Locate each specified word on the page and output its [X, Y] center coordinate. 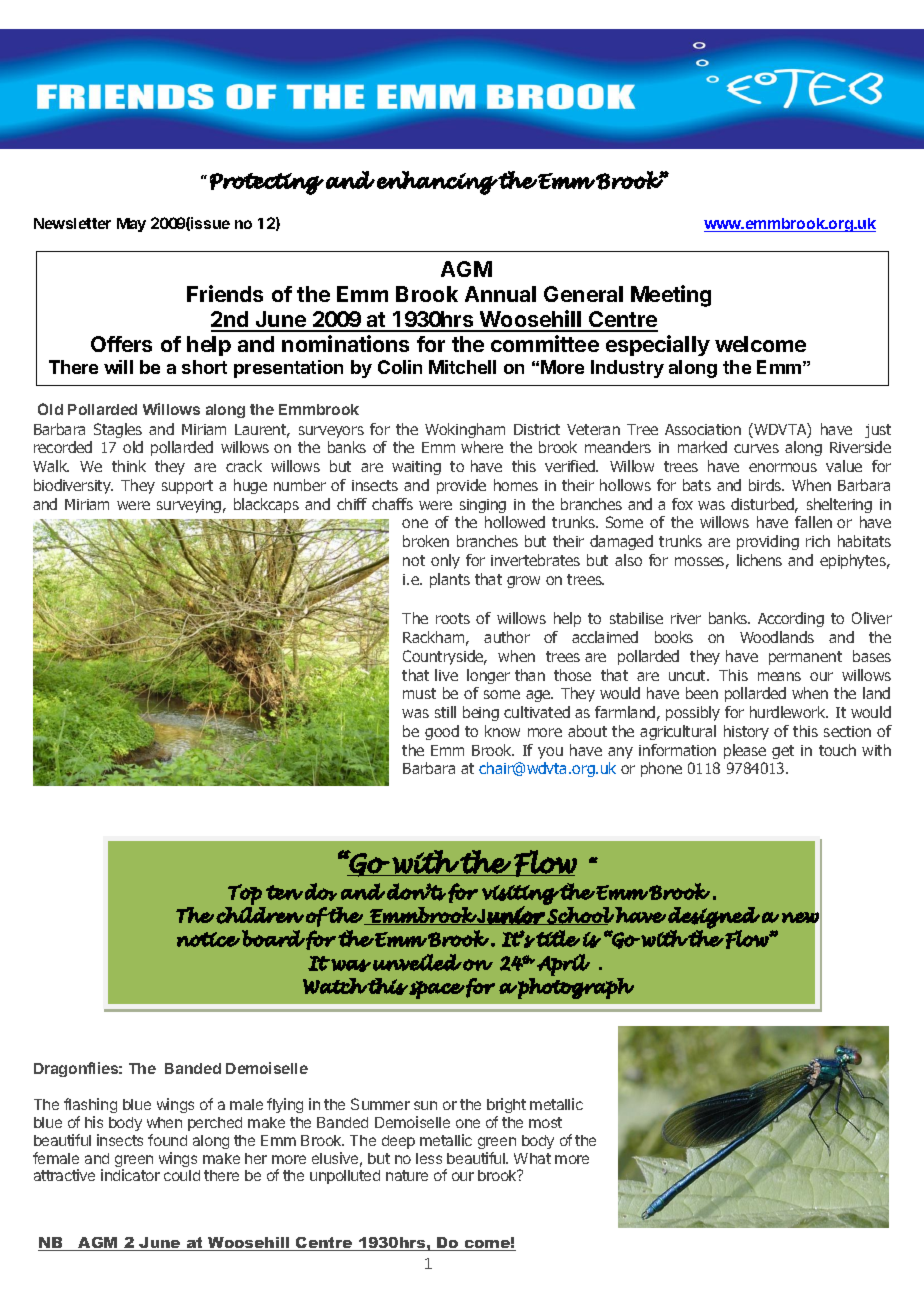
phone [661, 769]
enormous [783, 467]
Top [245, 894]
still [445, 712]
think [129, 466]
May [131, 225]
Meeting [671, 296]
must [419, 693]
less [429, 1158]
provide [461, 486]
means [779, 676]
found [167, 1140]
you [550, 753]
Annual [500, 294]
